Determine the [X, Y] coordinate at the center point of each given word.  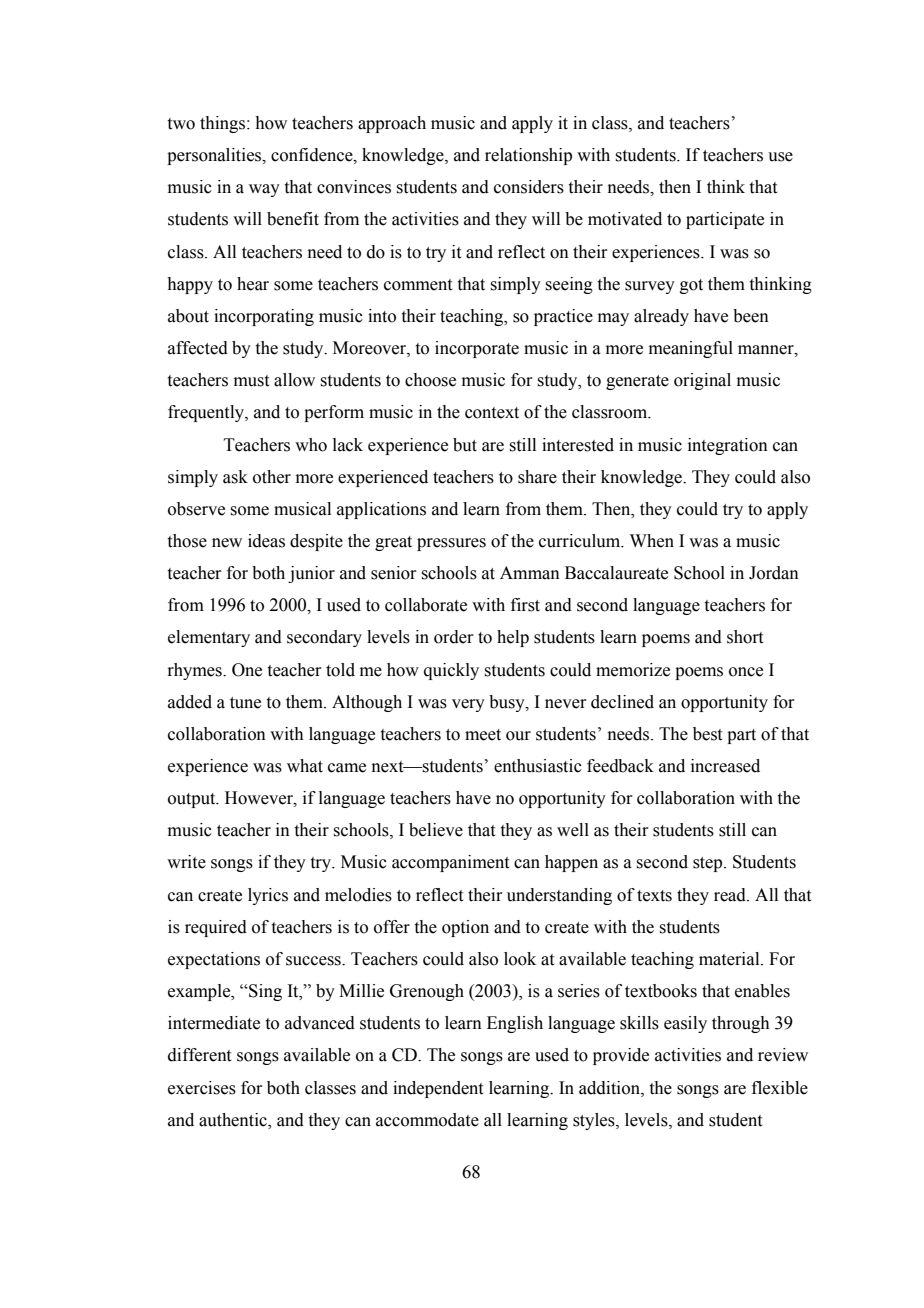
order [454, 637]
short [745, 637]
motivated [625, 219]
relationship [528, 156]
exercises [202, 1088]
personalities [215, 156]
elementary [209, 638]
